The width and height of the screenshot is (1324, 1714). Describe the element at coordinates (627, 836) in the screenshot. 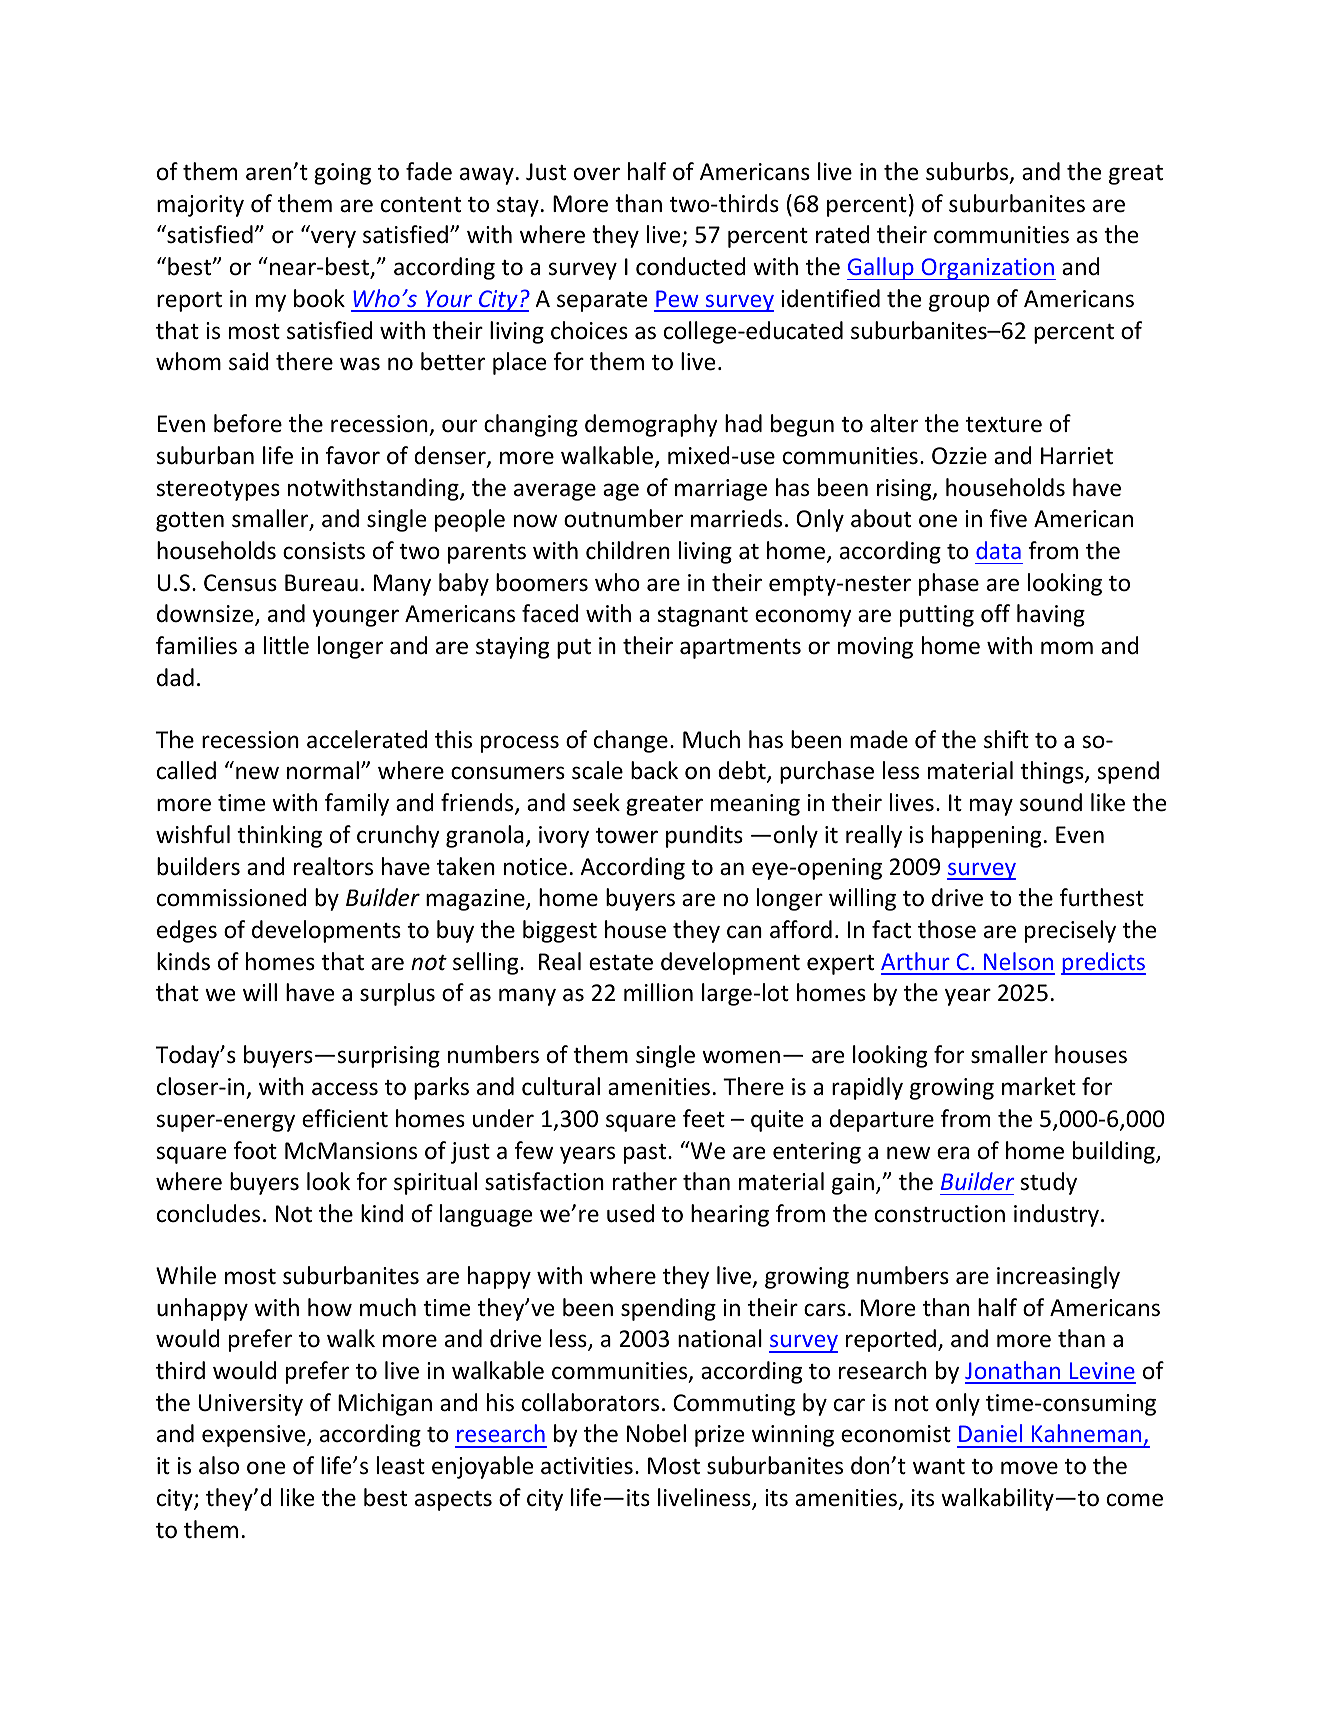

I see `tower` at that location.
